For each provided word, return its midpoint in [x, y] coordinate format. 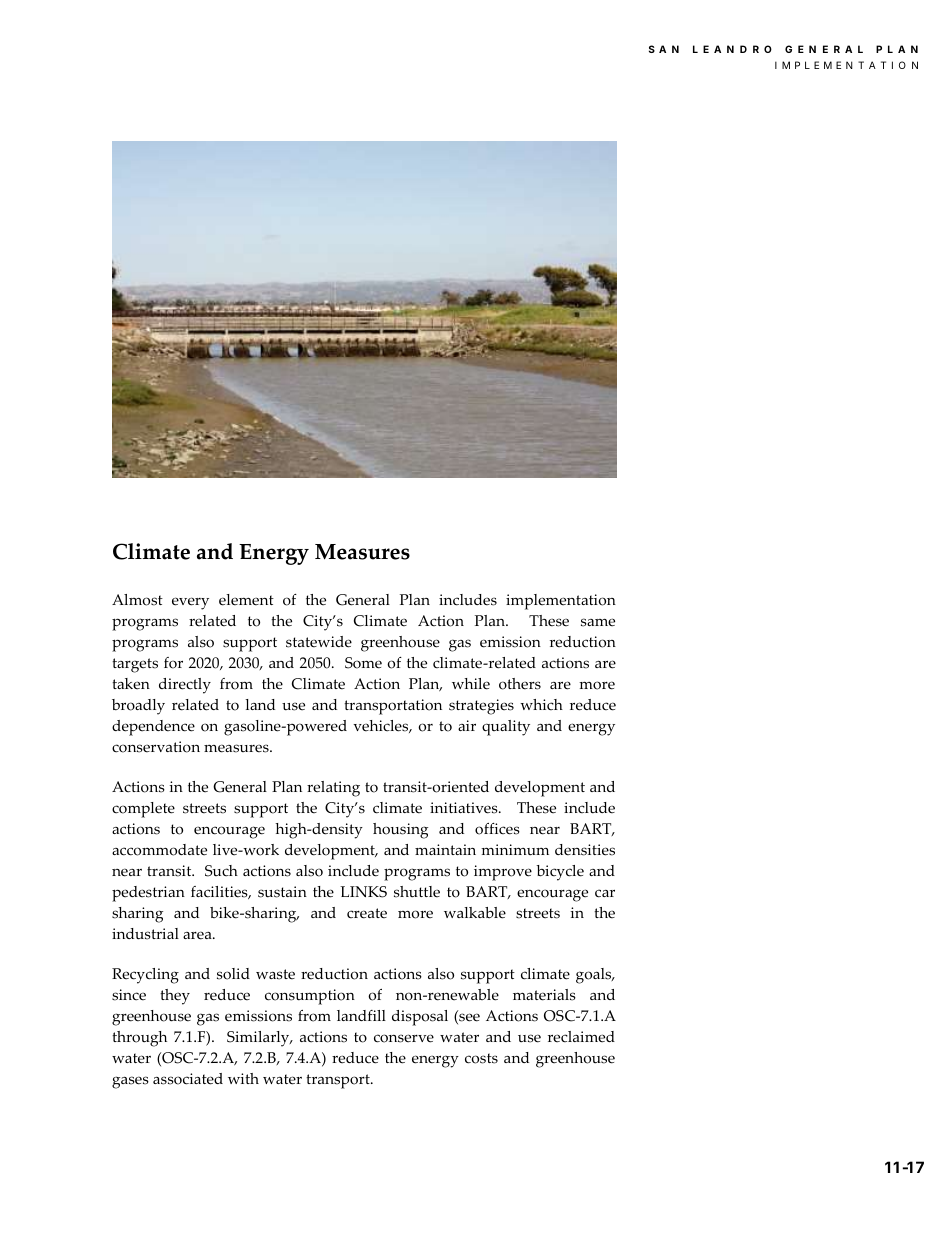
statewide [319, 642]
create [367, 913]
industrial [145, 934]
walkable [475, 913]
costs [481, 1058]
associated [188, 1079]
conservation [156, 747]
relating [333, 789]
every [190, 603]
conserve [404, 1038]
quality [506, 728]
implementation [561, 602]
